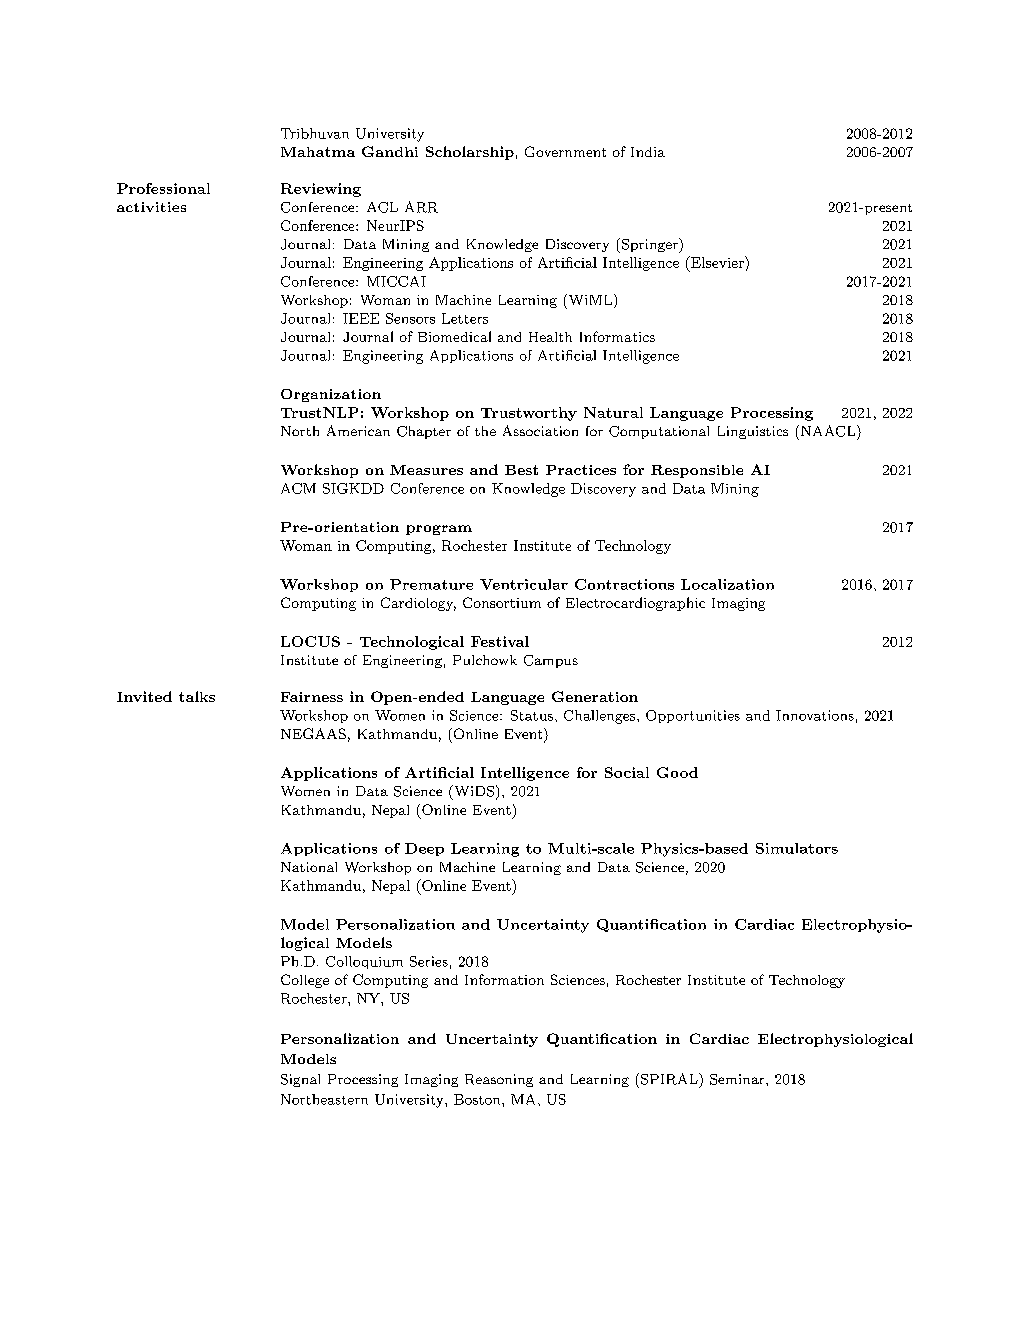 This document has height=1339, width=1035. Describe the element at coordinates (532, 715) in the document. I see `Status` at that location.
